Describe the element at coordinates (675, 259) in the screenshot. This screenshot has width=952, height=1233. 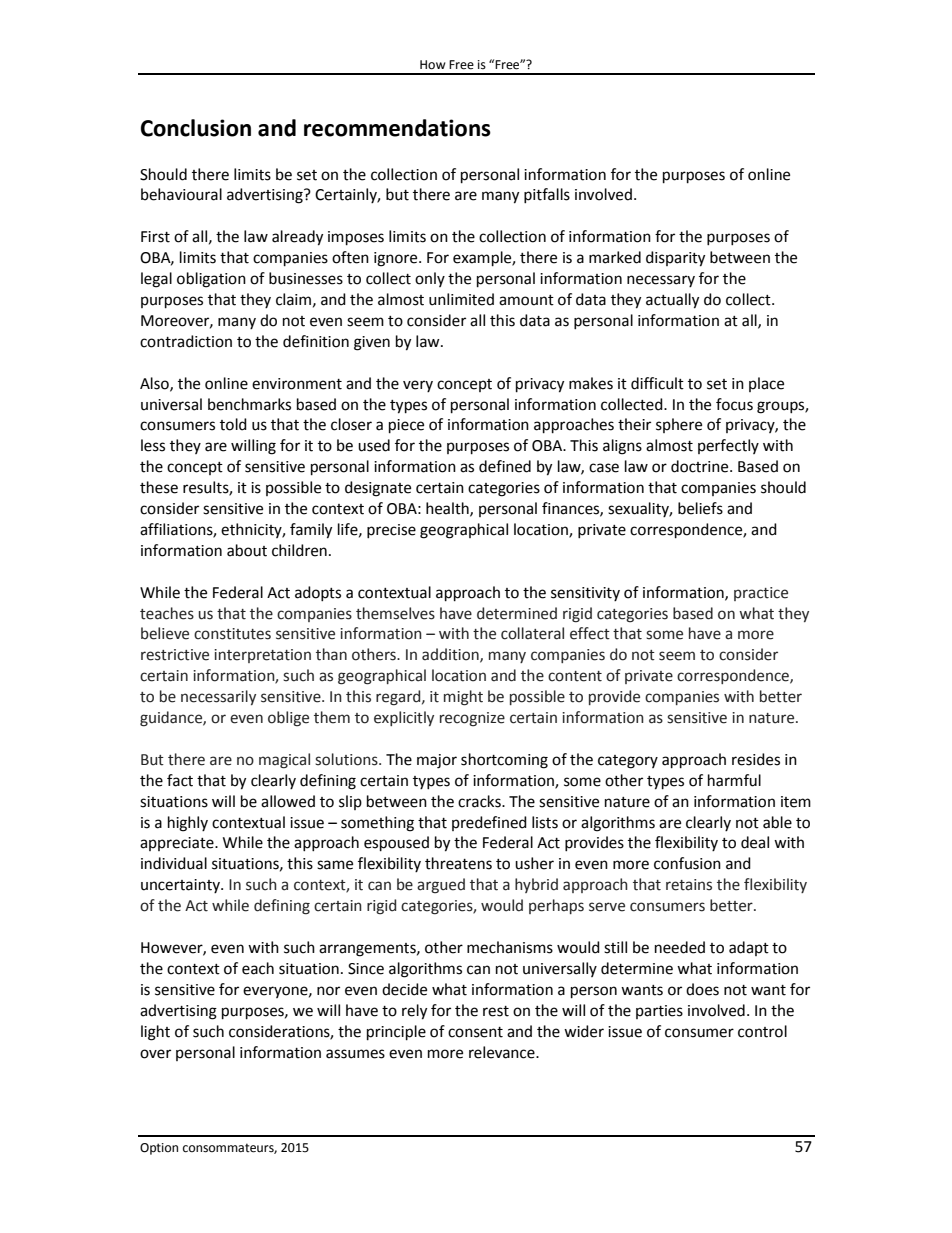
I see `disparity` at that location.
